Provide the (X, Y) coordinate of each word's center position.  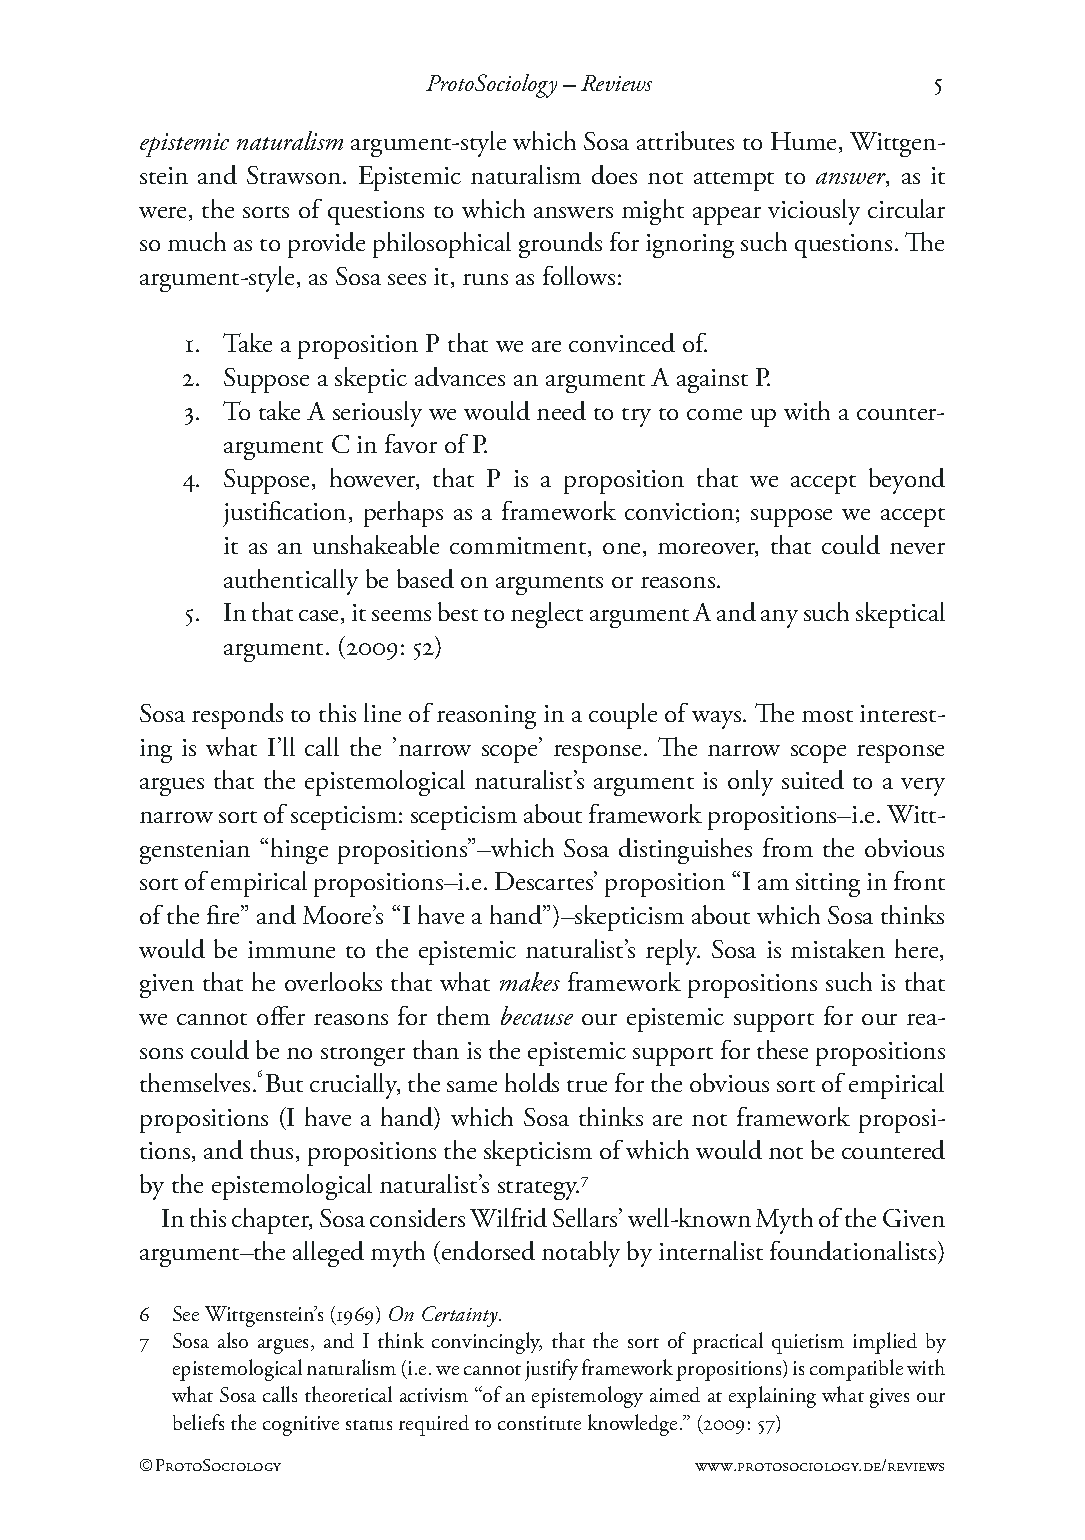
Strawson (295, 175)
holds (532, 1082)
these (782, 1049)
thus (271, 1149)
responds (237, 716)
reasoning (486, 717)
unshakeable (376, 544)
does (614, 174)
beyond (907, 481)
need (561, 410)
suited (813, 779)
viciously (814, 212)
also (233, 1340)
